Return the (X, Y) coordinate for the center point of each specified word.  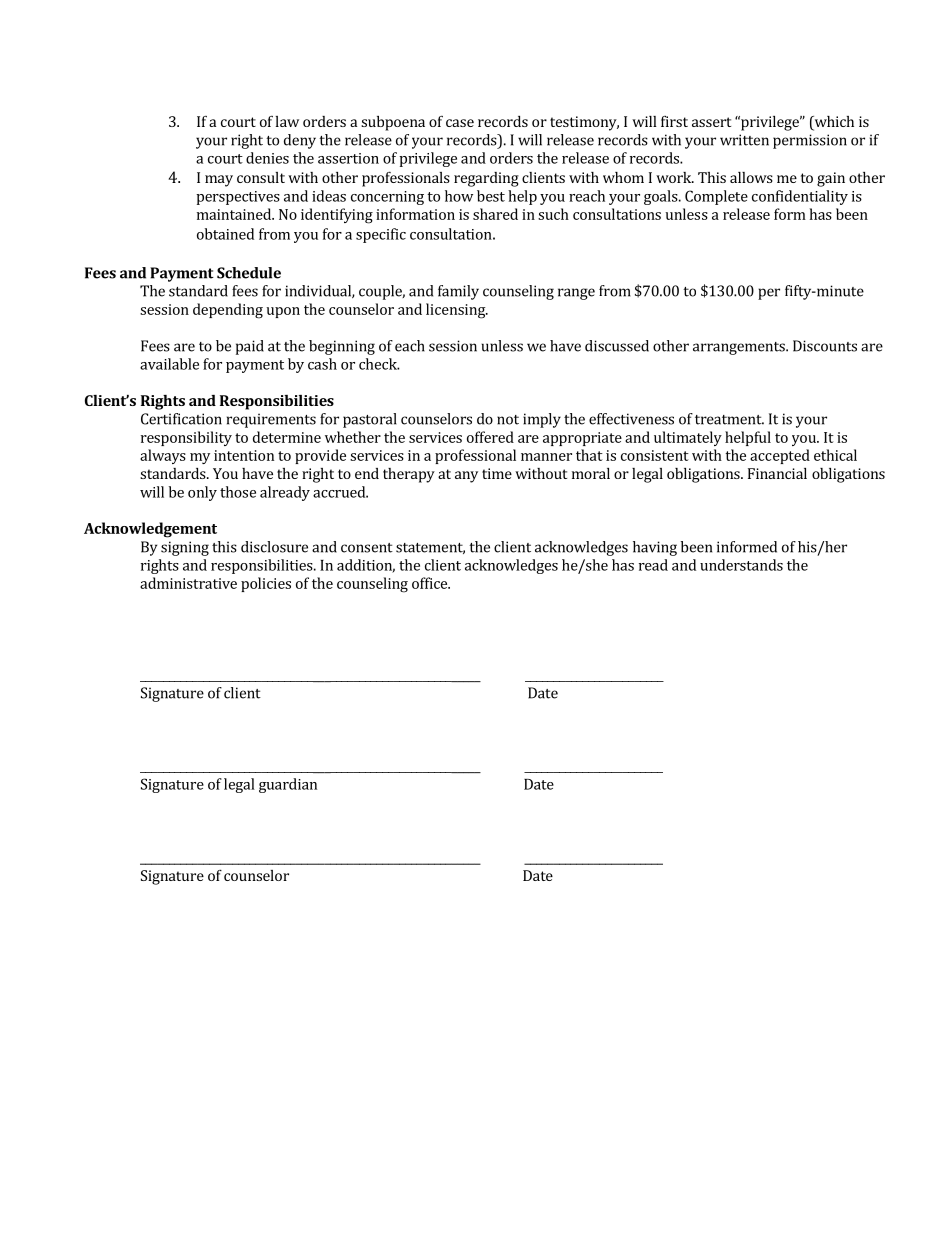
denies (267, 158)
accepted (780, 456)
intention (244, 455)
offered (490, 437)
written (744, 140)
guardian (288, 785)
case (460, 123)
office (430, 583)
